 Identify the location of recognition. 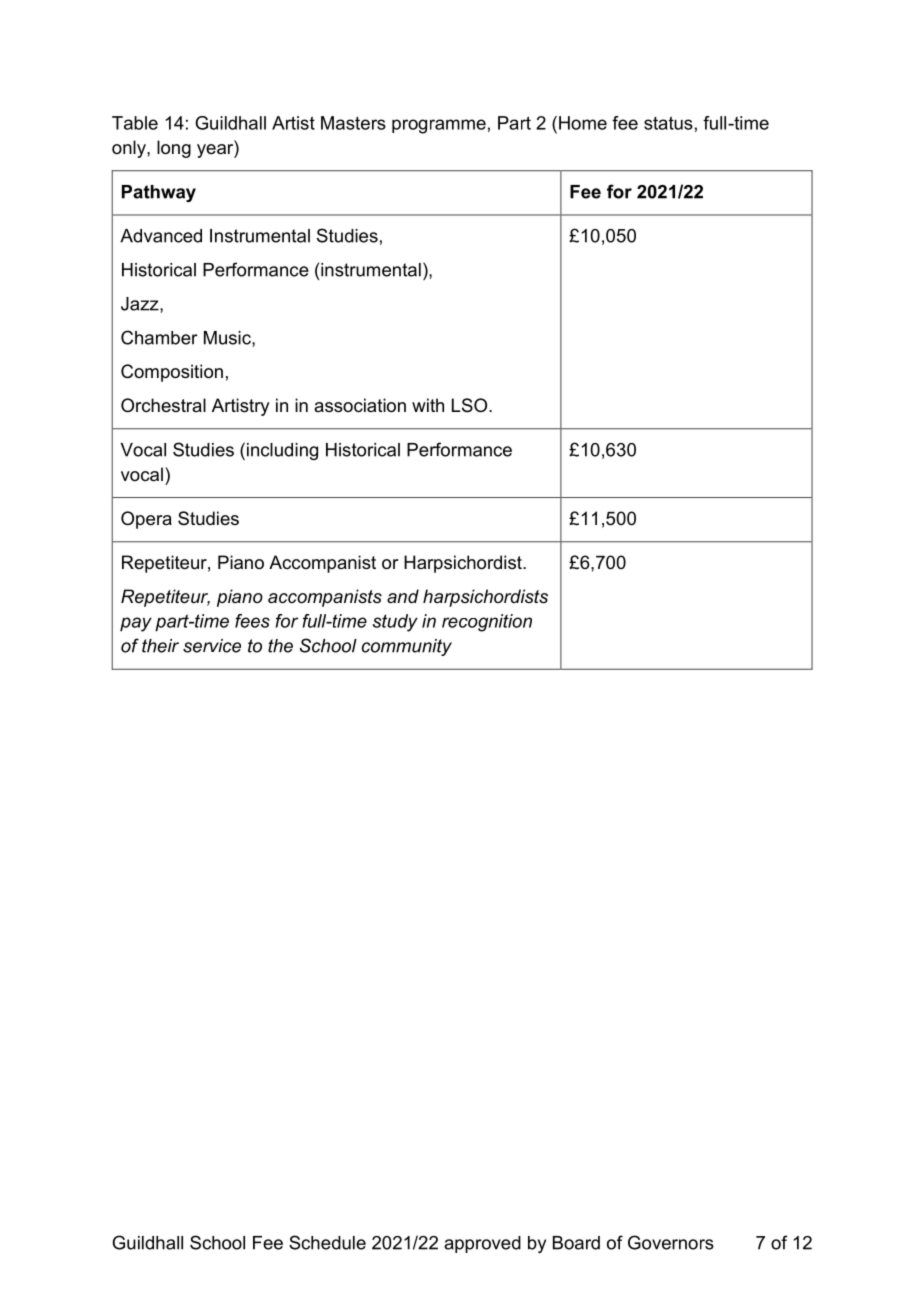
(487, 623).
